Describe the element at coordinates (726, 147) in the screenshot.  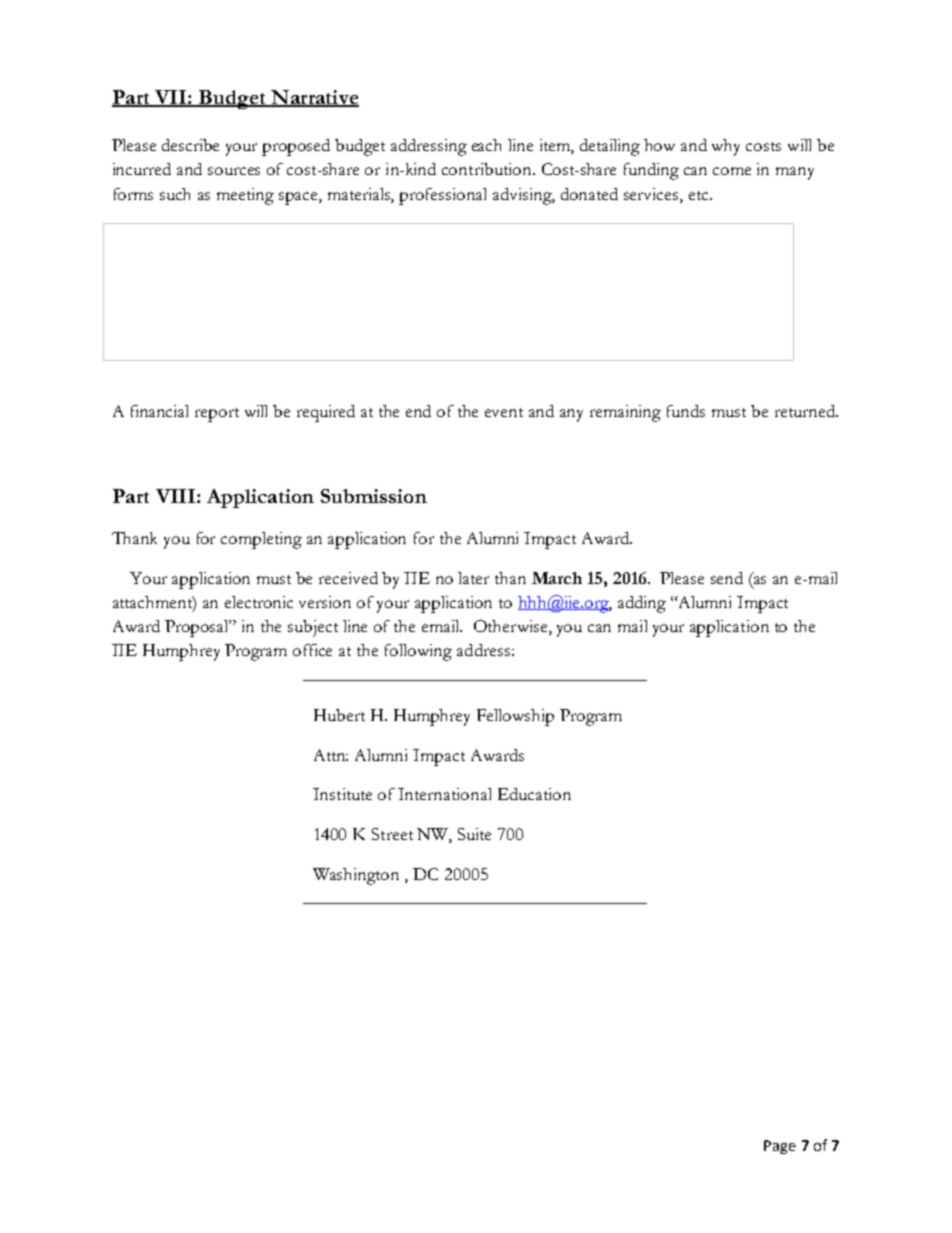
I see `why` at that location.
